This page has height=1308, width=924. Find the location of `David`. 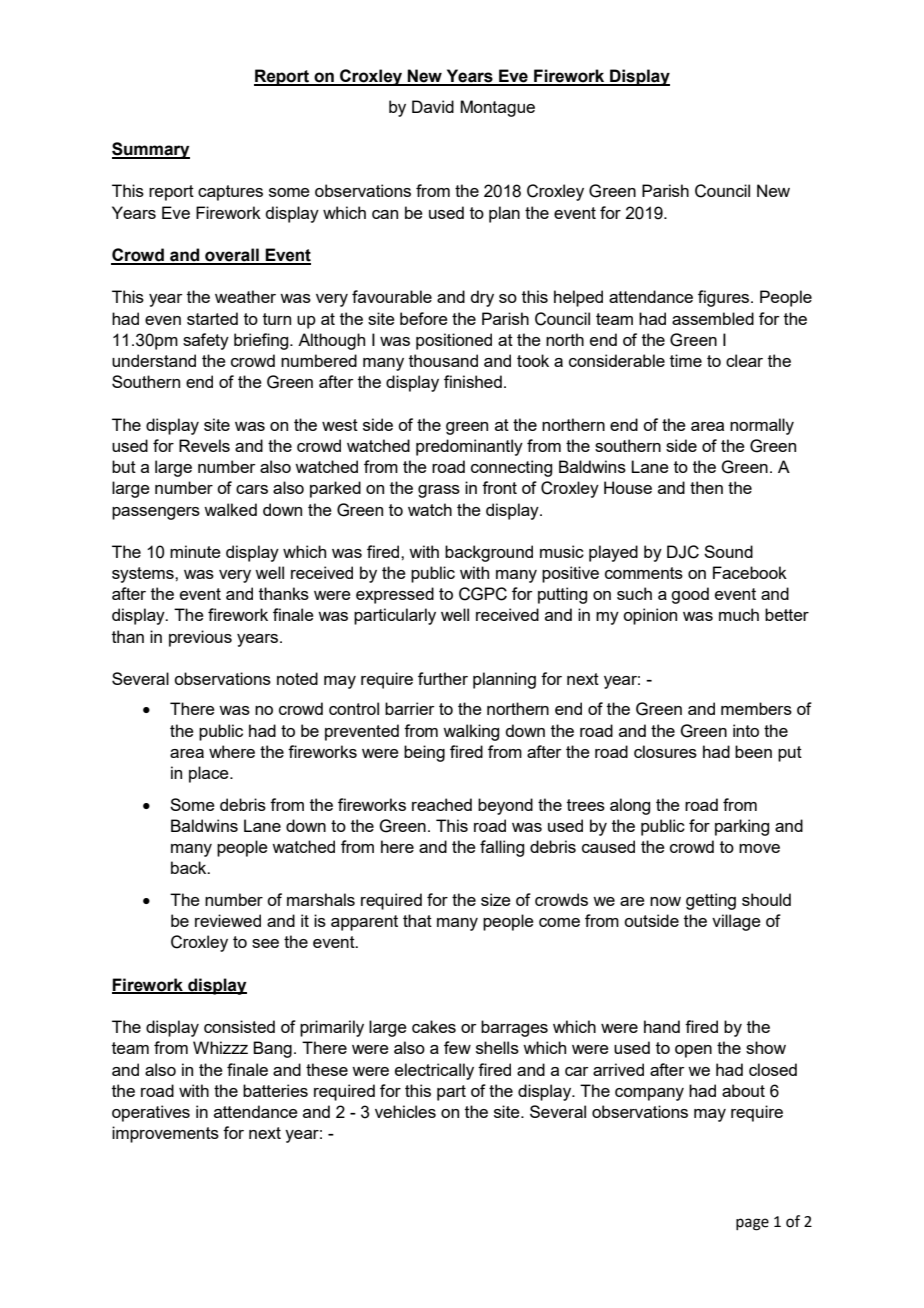

David is located at coordinates (433, 106).
